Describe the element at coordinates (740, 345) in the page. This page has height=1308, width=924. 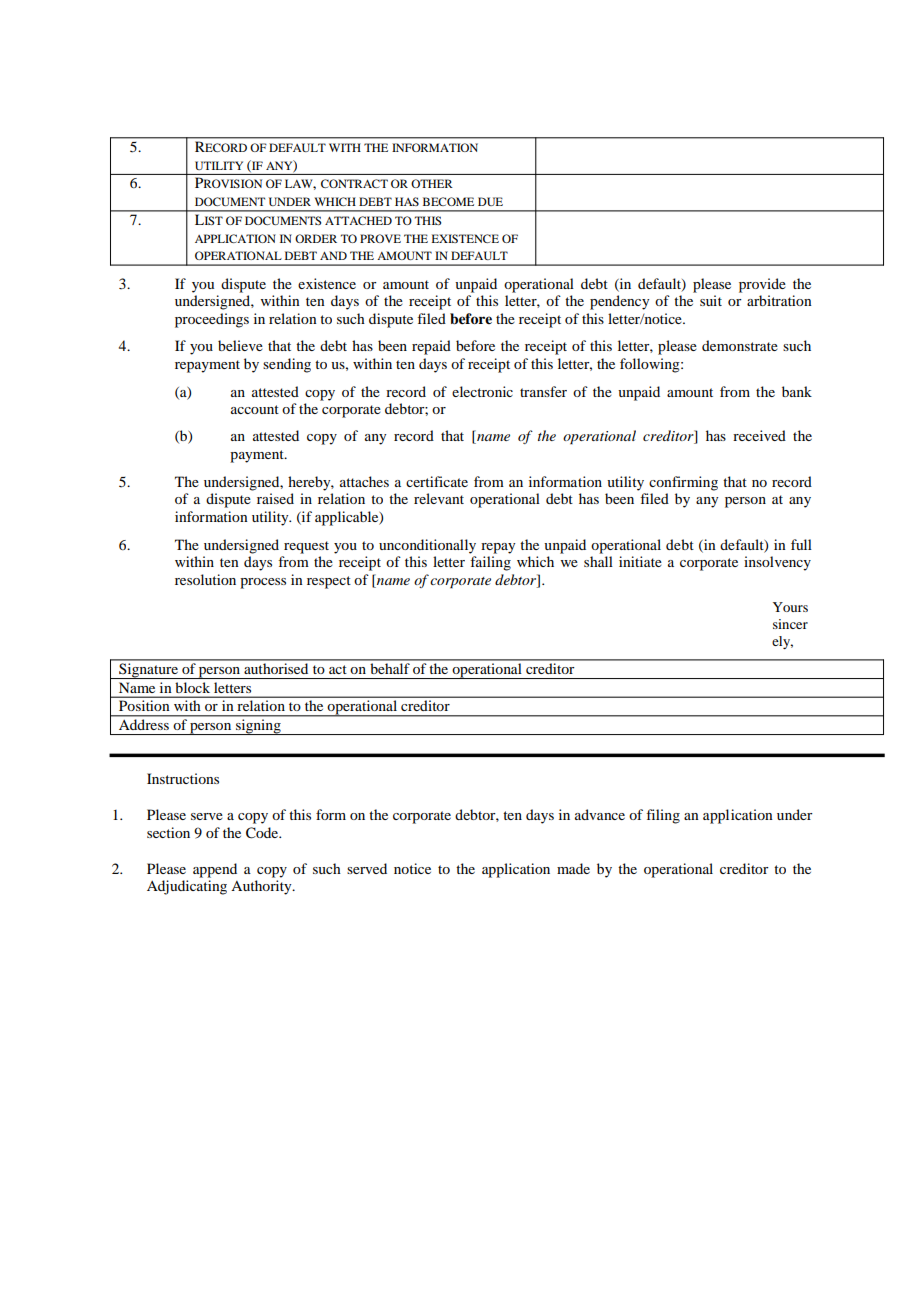
I see `demonstrate` at that location.
